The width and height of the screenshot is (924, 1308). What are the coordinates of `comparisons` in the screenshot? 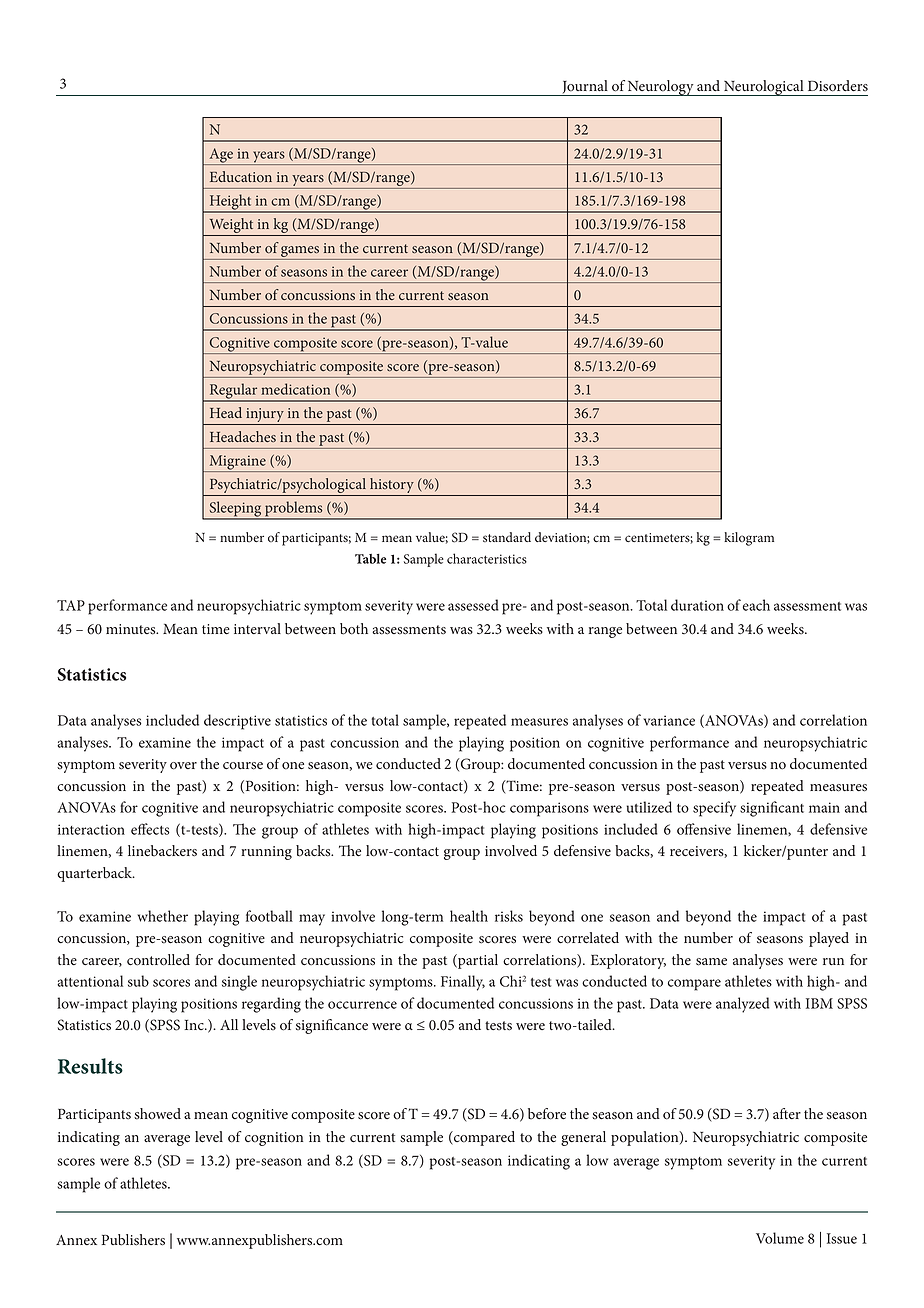 It's located at (549, 809).
